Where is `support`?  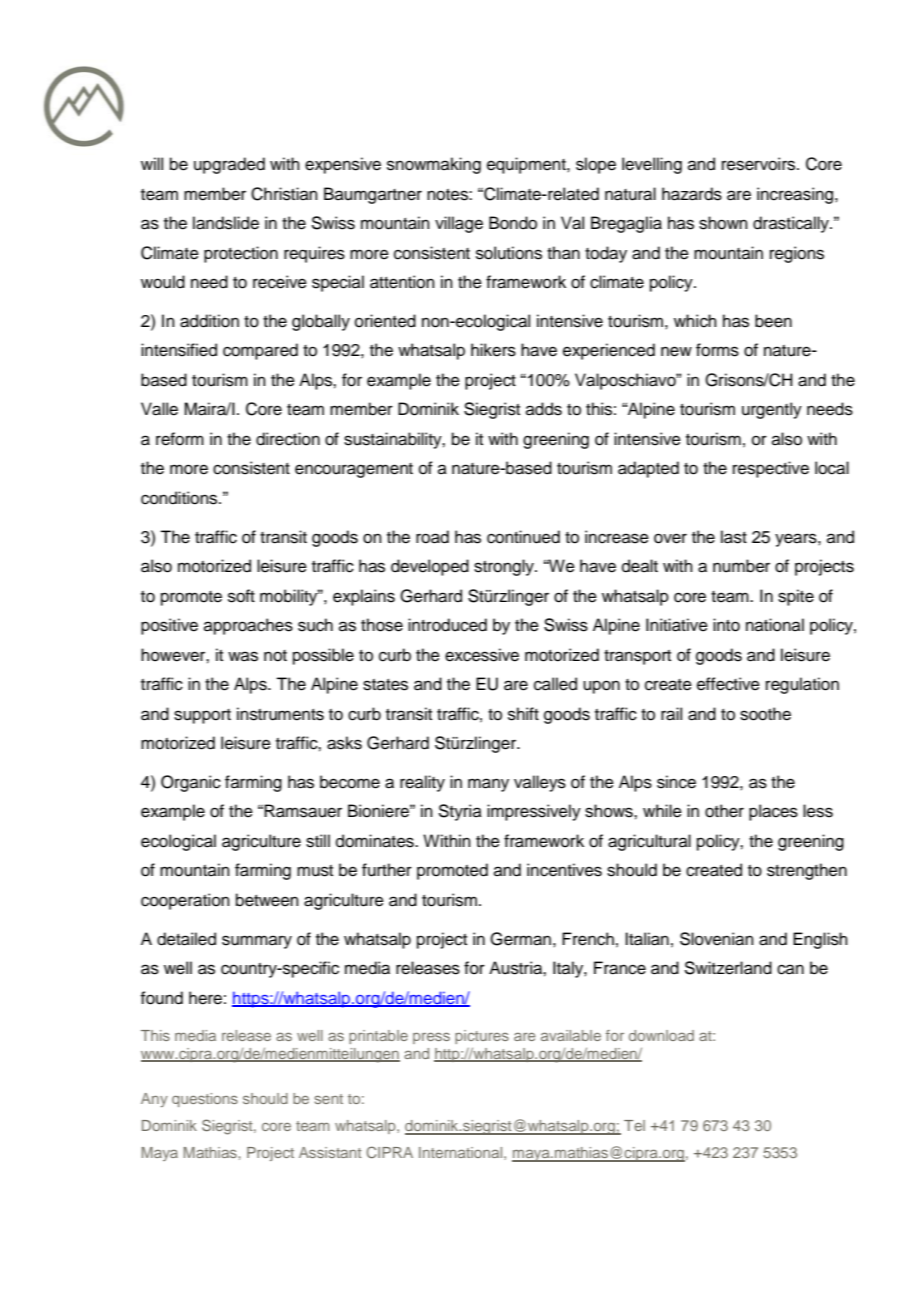
support is located at coordinates (202, 716).
